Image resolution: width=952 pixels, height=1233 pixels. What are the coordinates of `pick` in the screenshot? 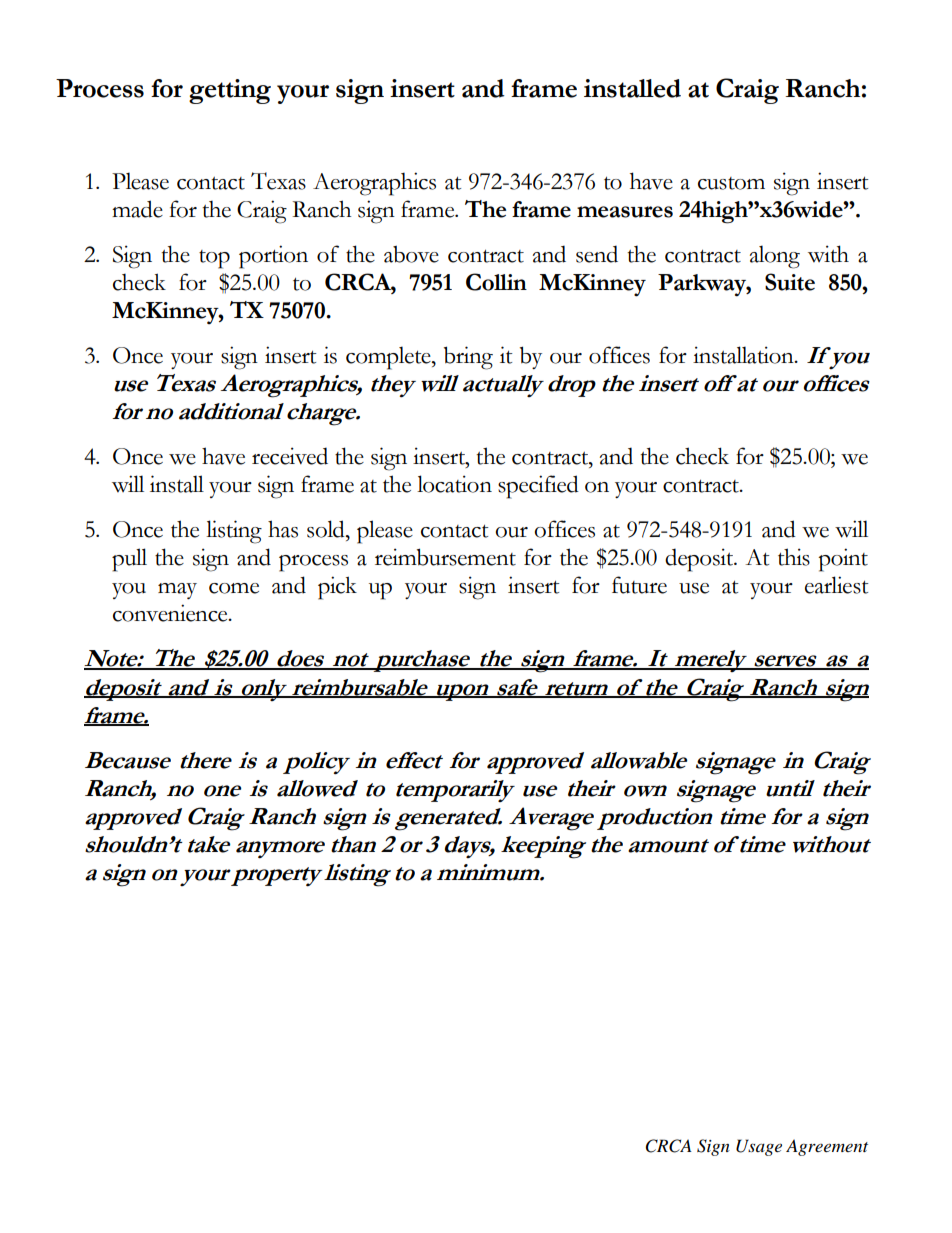 It's located at (337, 588).
